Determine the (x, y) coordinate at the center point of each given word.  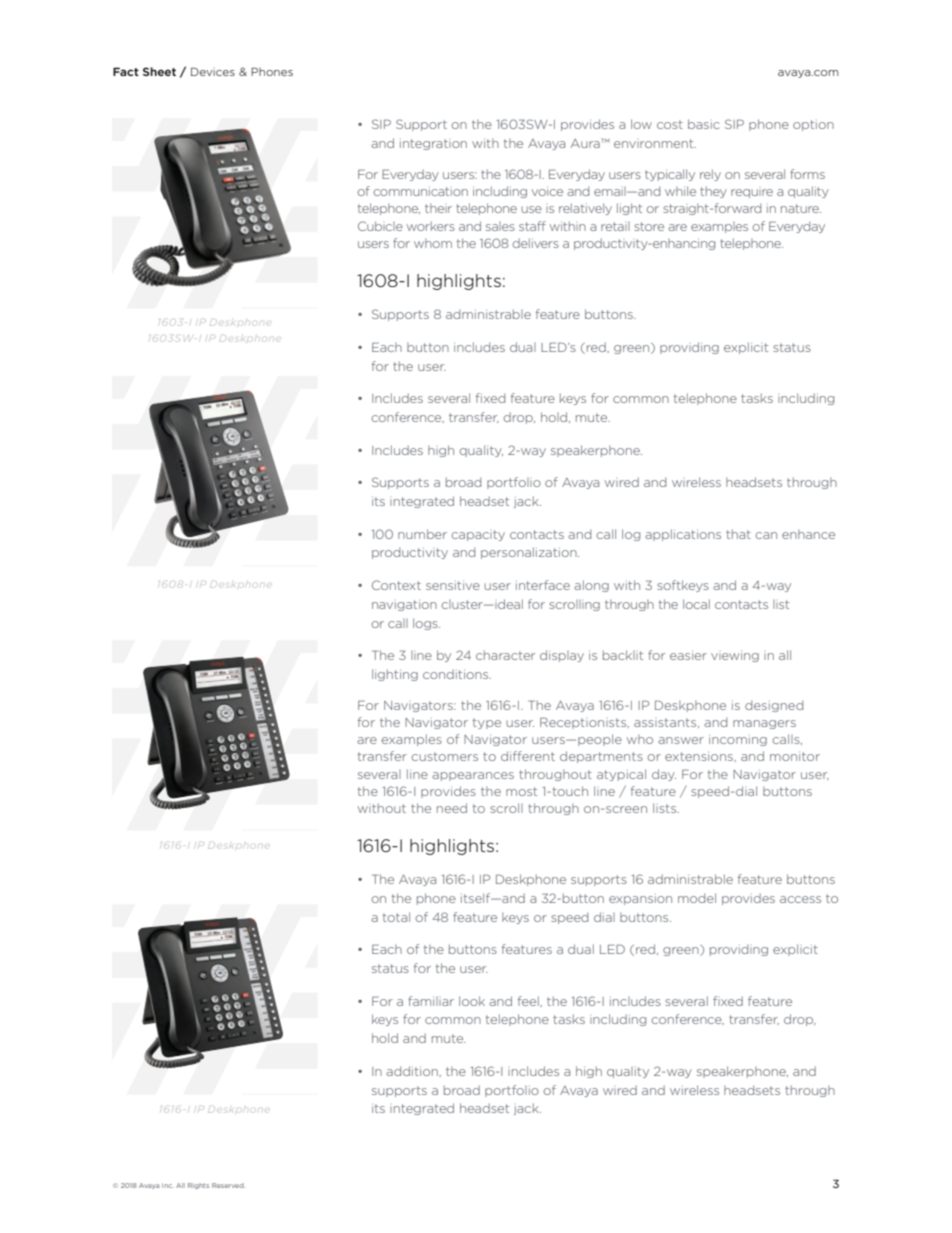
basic (704, 124)
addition (413, 1071)
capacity (478, 535)
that (738, 534)
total (396, 917)
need (452, 808)
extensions (700, 756)
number (422, 534)
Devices (213, 71)
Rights (198, 1186)
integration (433, 144)
